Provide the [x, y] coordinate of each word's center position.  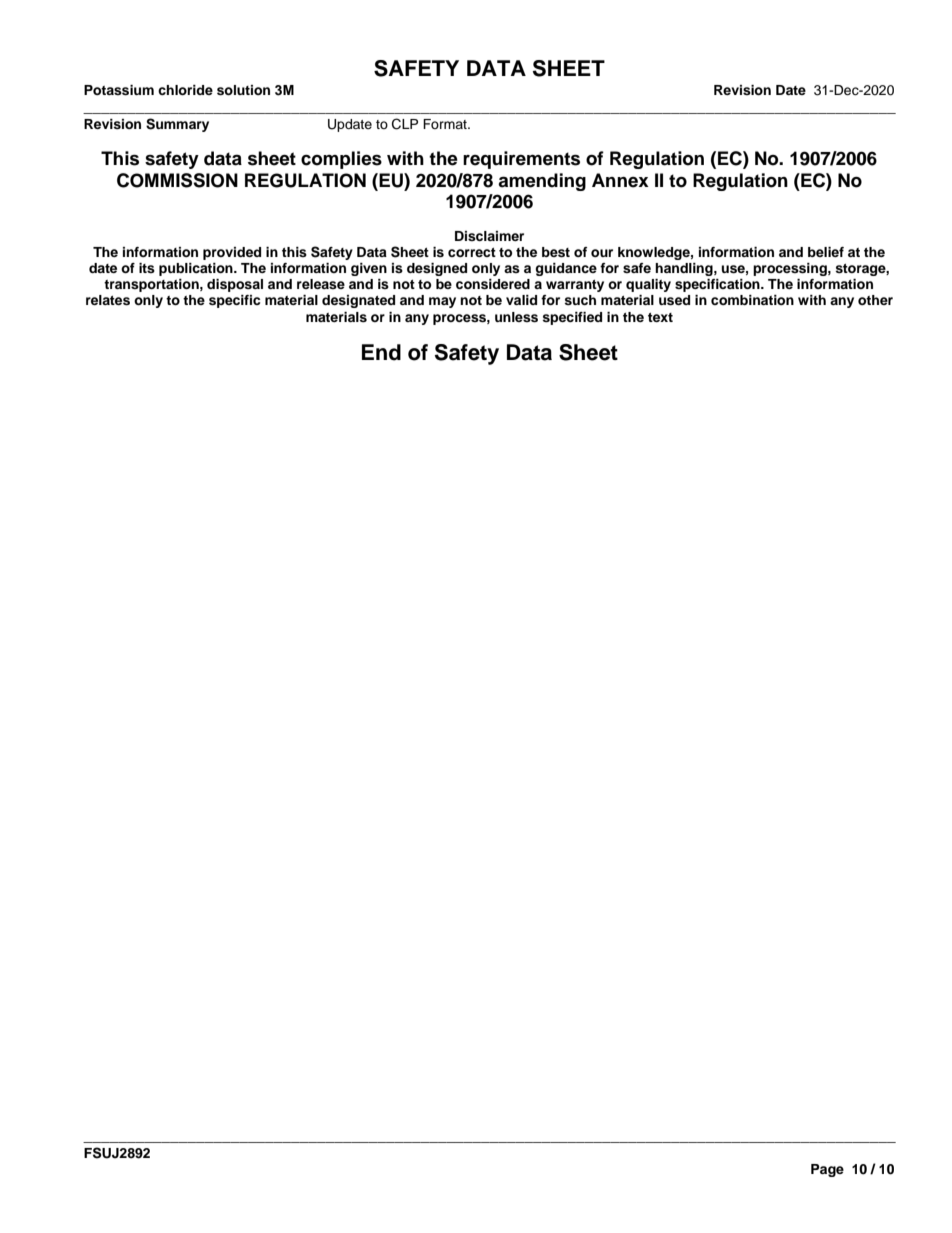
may [442, 302]
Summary [177, 125]
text [660, 317]
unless [516, 317]
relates [108, 300]
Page [827, 1170]
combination [752, 300]
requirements [521, 160]
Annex [620, 180]
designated [358, 301]
